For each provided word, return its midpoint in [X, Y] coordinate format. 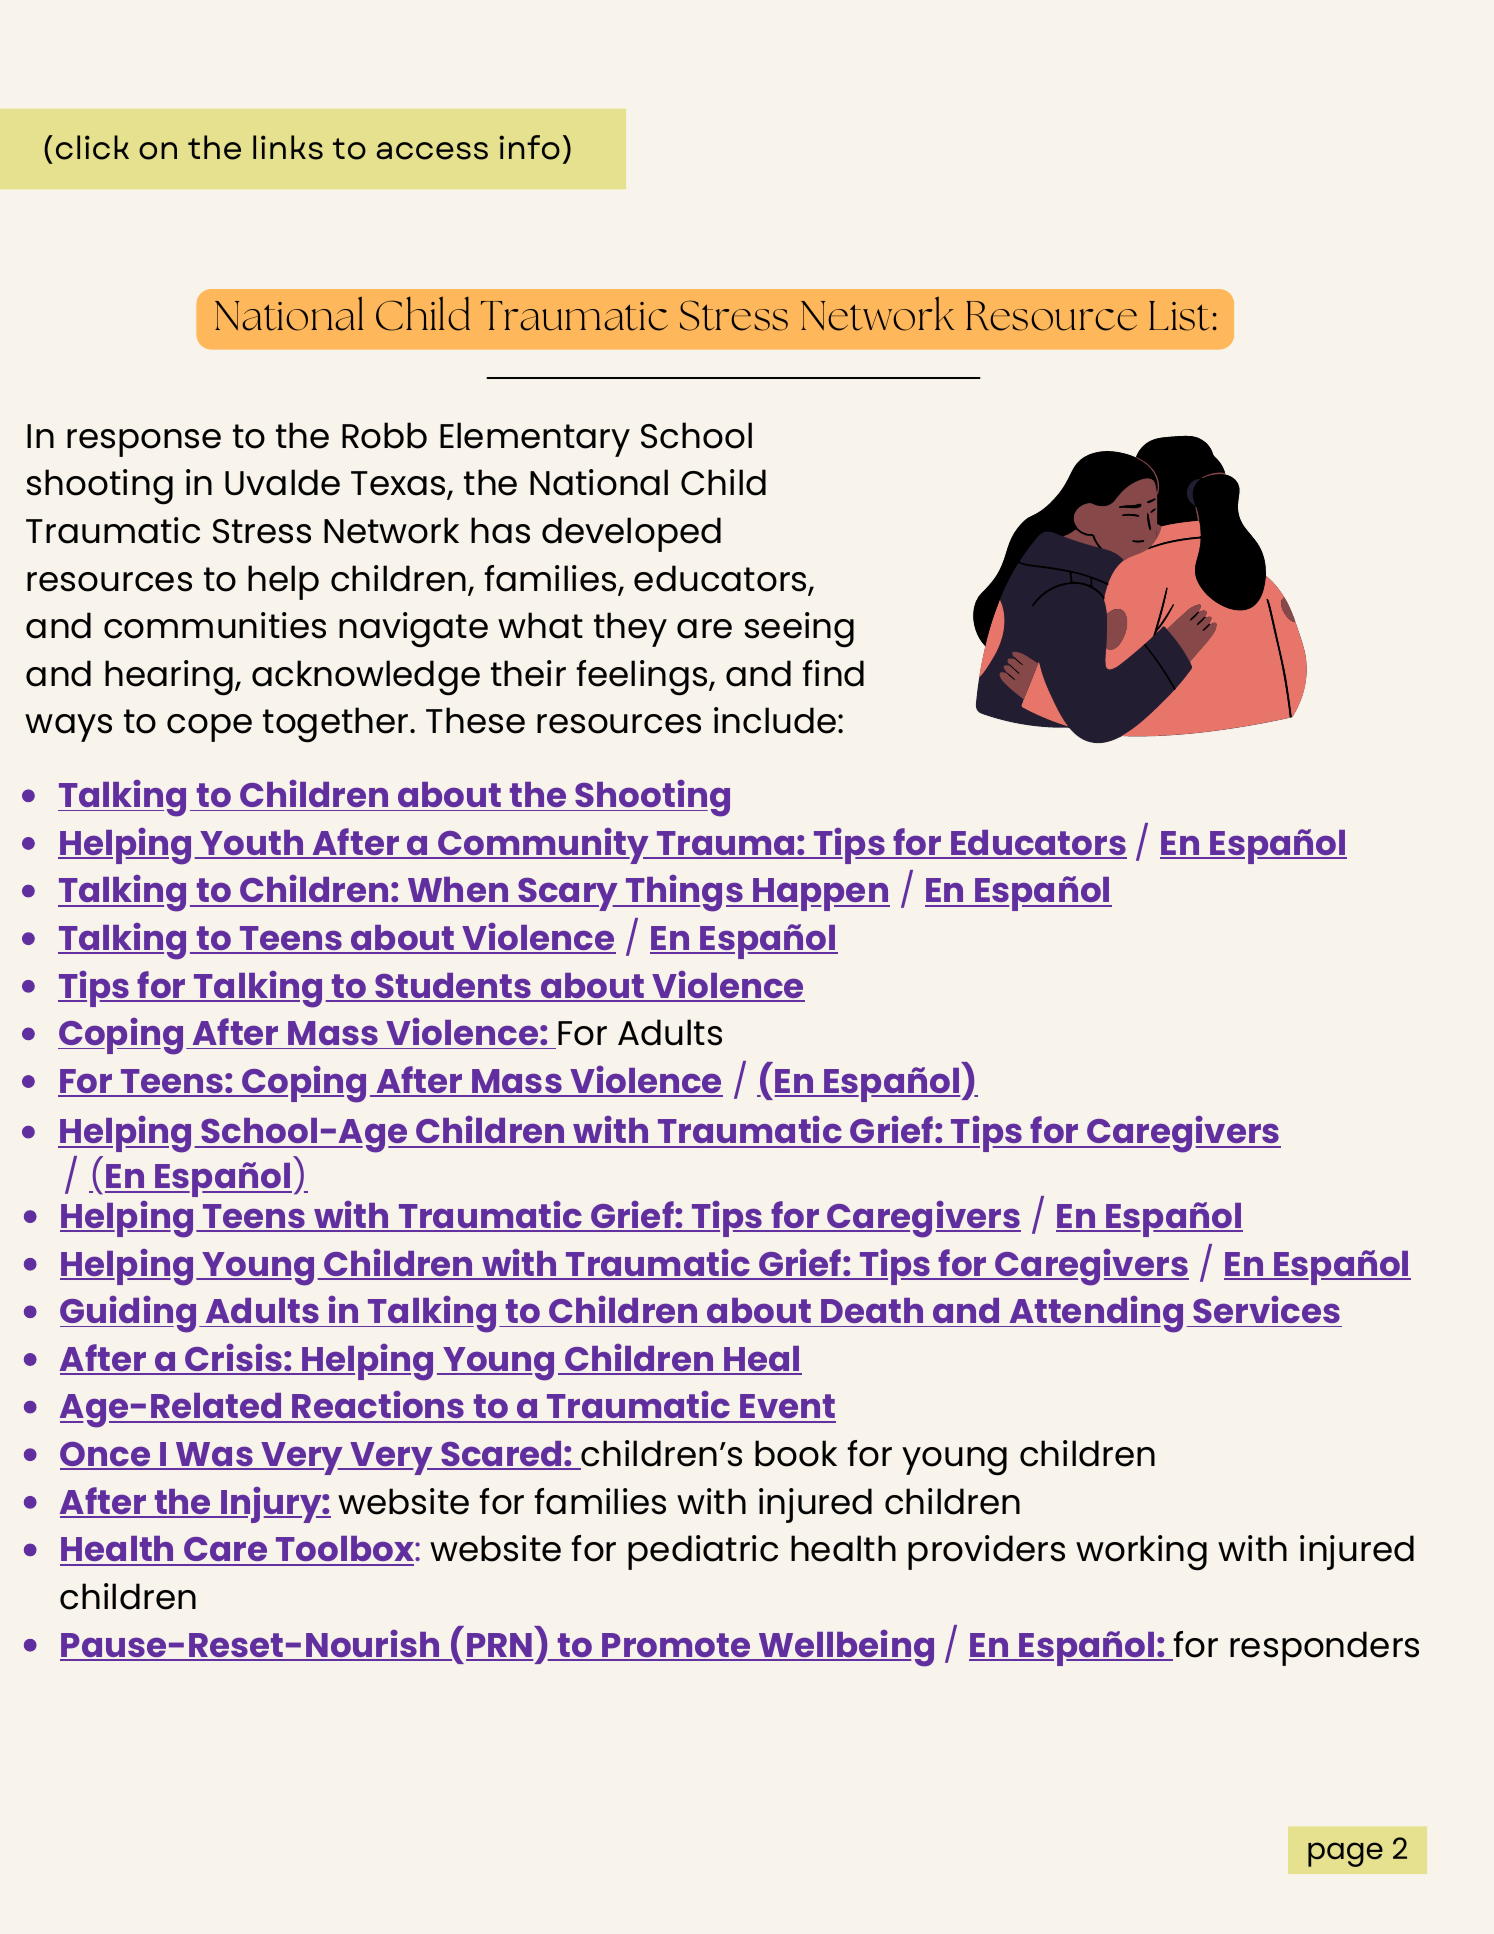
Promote [676, 1646]
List [1179, 316]
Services [1266, 1309]
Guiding [128, 1314]
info [529, 147]
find [833, 673]
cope [209, 728]
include [776, 720]
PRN [500, 1646]
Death [872, 1310]
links [288, 147]
